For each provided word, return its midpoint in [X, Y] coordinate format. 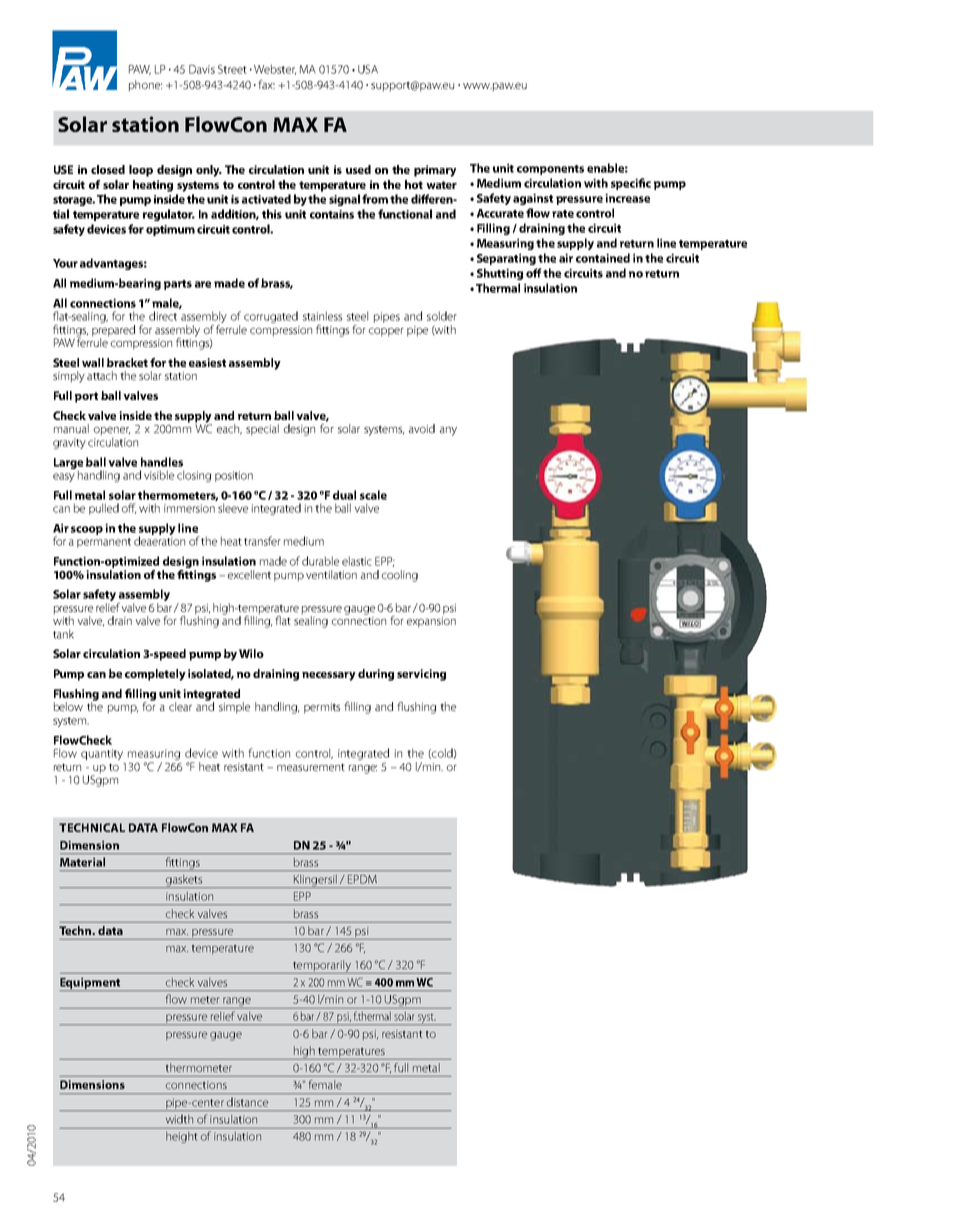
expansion [431, 621]
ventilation [331, 574]
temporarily [322, 967]
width [179, 1119]
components [550, 170]
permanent [104, 543]
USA [368, 69]
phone [145, 86]
